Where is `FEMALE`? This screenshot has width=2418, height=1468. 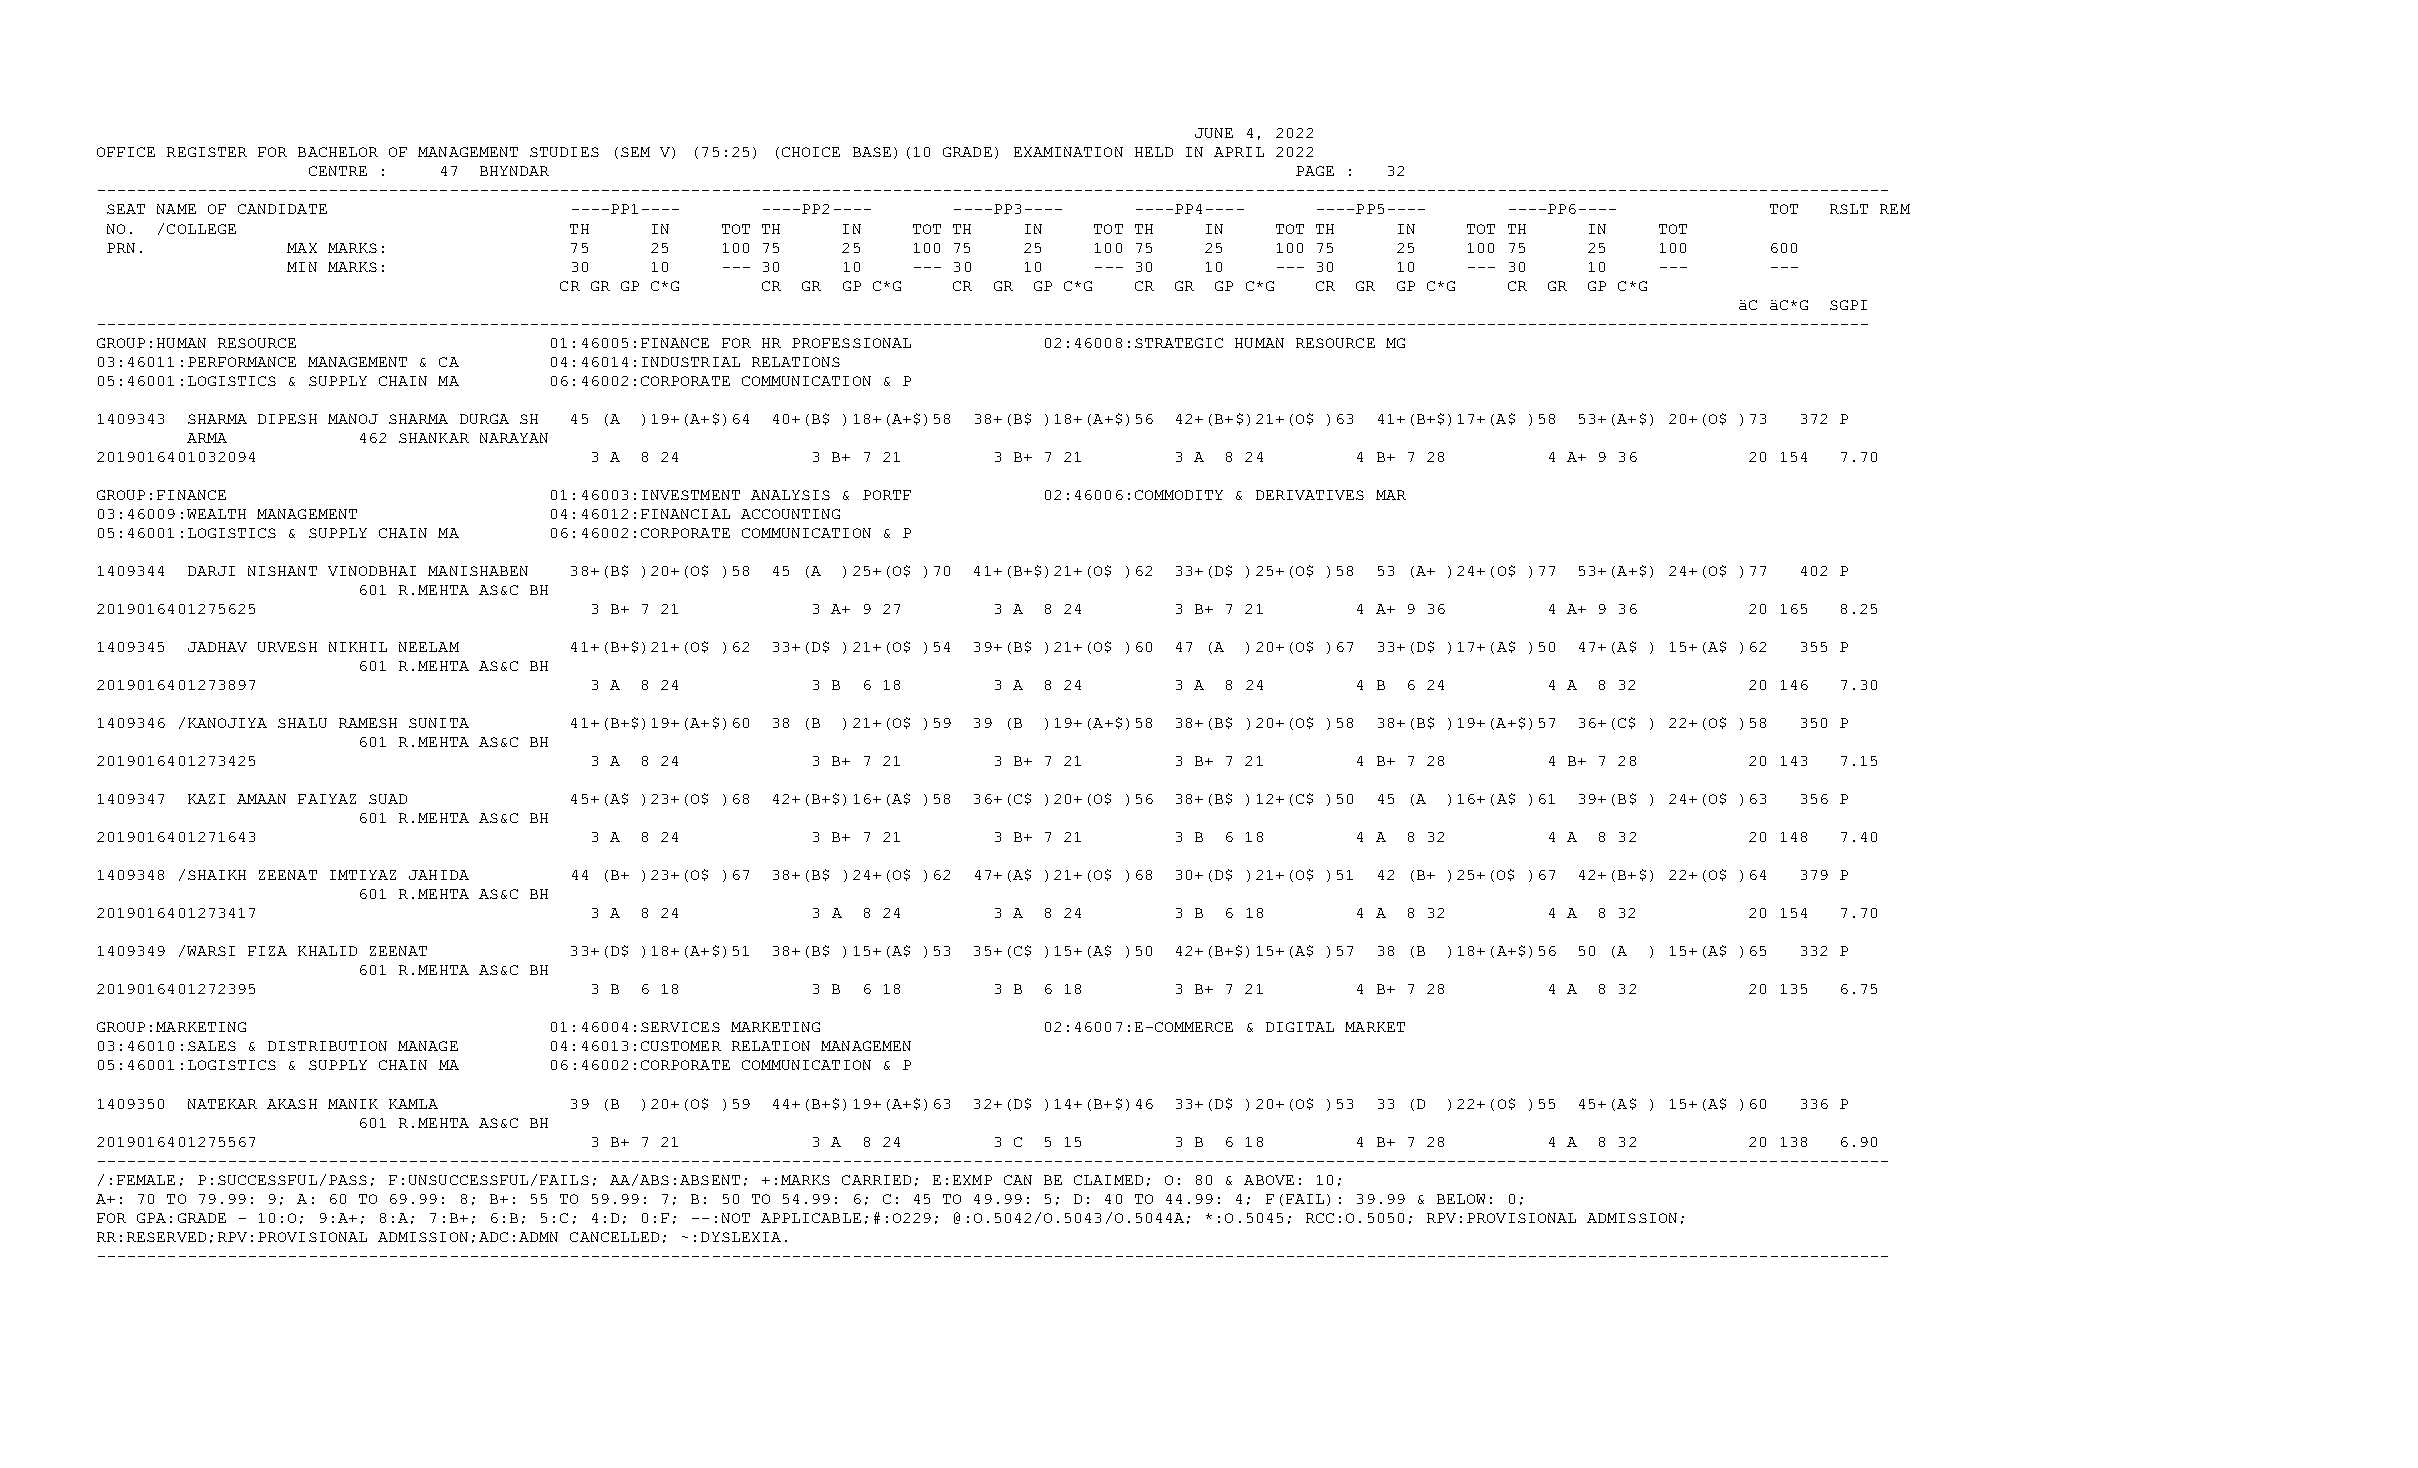 FEMALE is located at coordinates (146, 1180).
